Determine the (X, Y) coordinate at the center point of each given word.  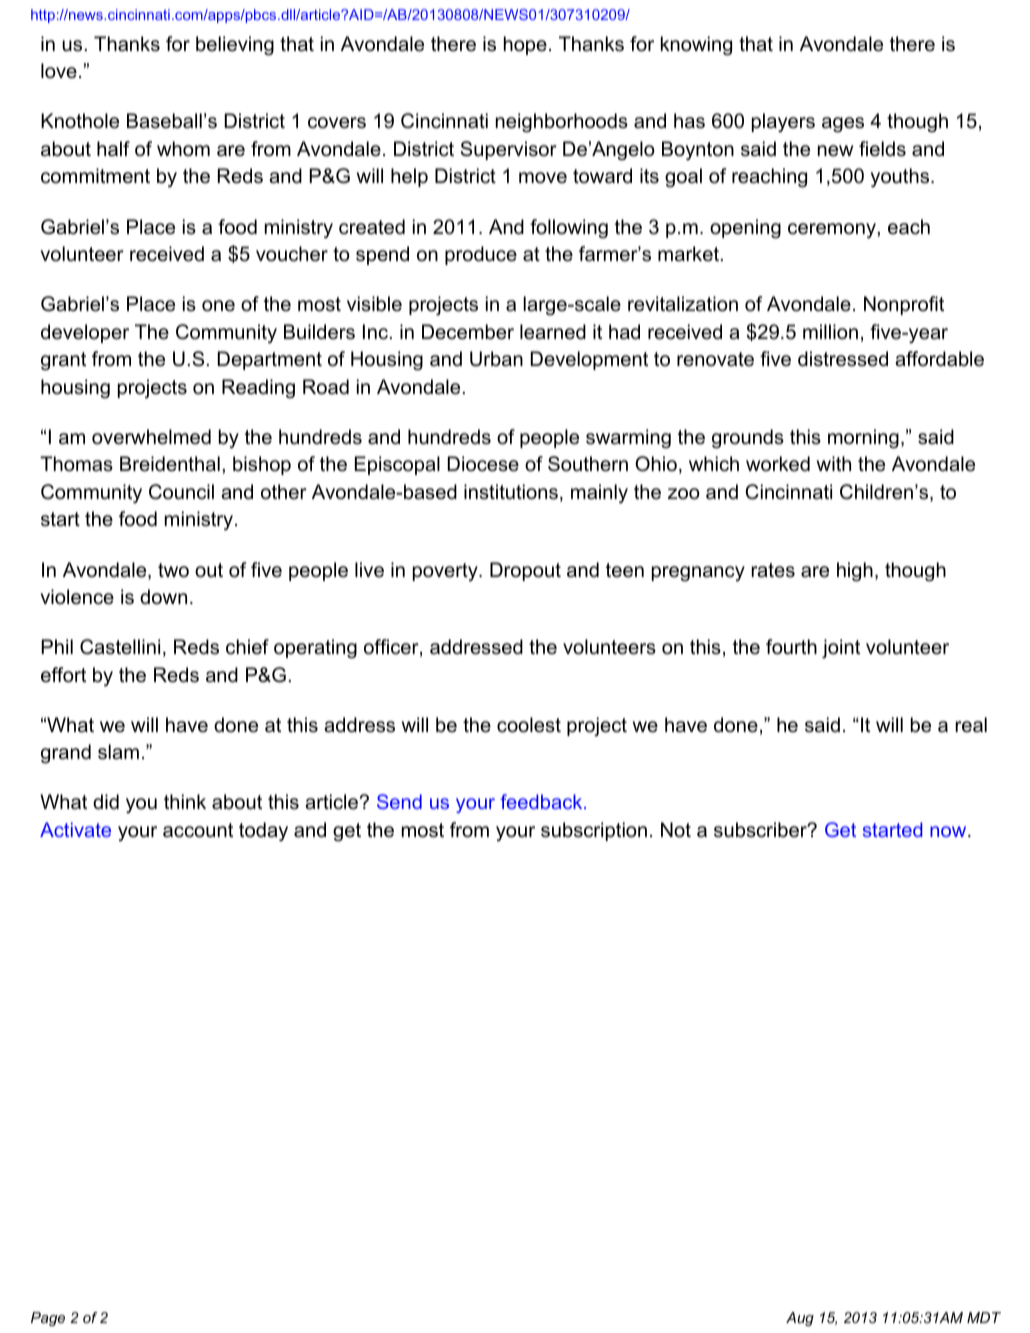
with (834, 463)
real (971, 725)
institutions (511, 492)
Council (181, 492)
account (198, 830)
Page (48, 1319)
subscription (594, 831)
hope (525, 45)
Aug (800, 1319)
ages (843, 125)
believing (235, 46)
